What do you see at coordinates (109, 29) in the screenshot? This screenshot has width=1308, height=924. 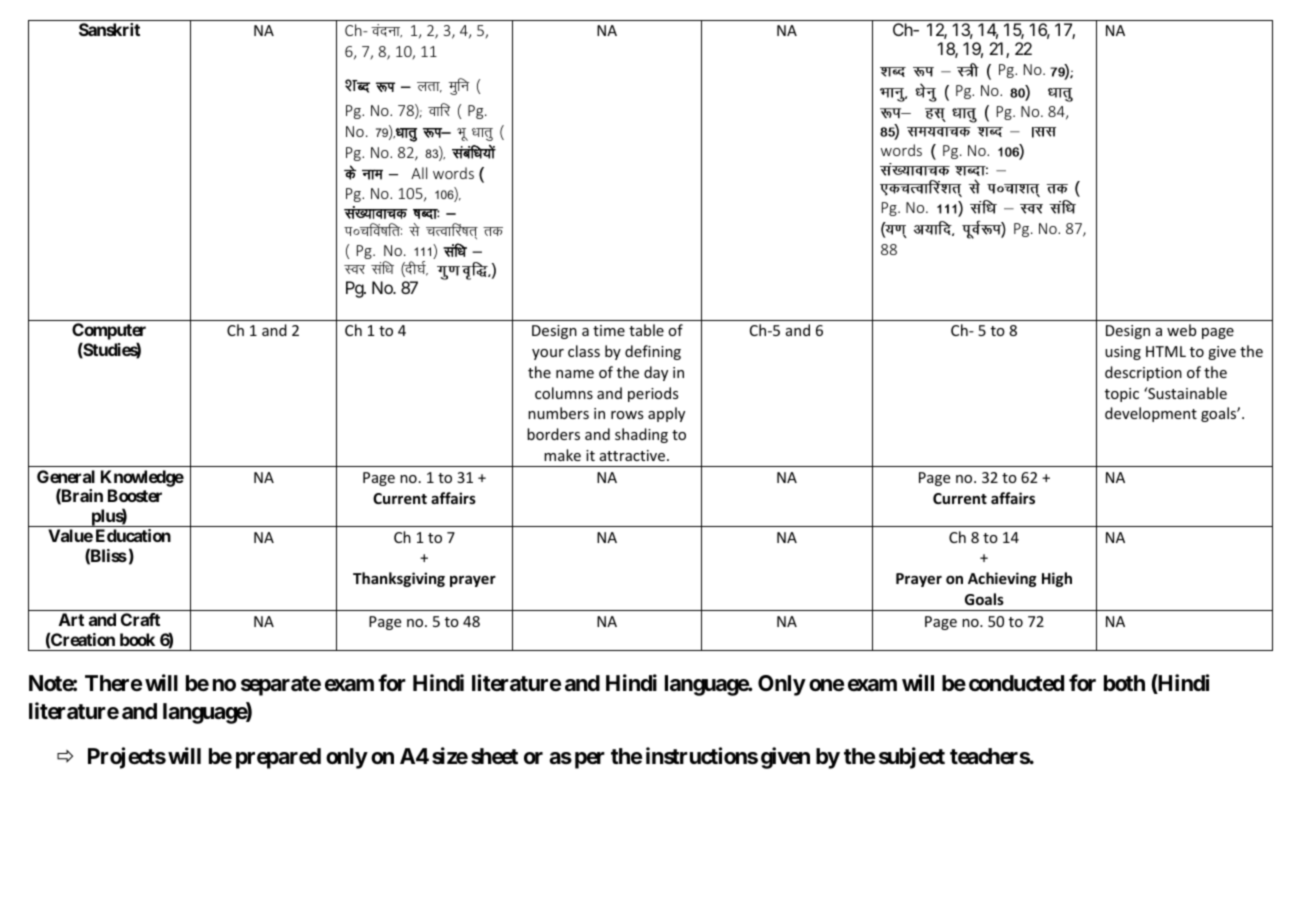 I see `Sanskrit` at bounding box center [109, 29].
